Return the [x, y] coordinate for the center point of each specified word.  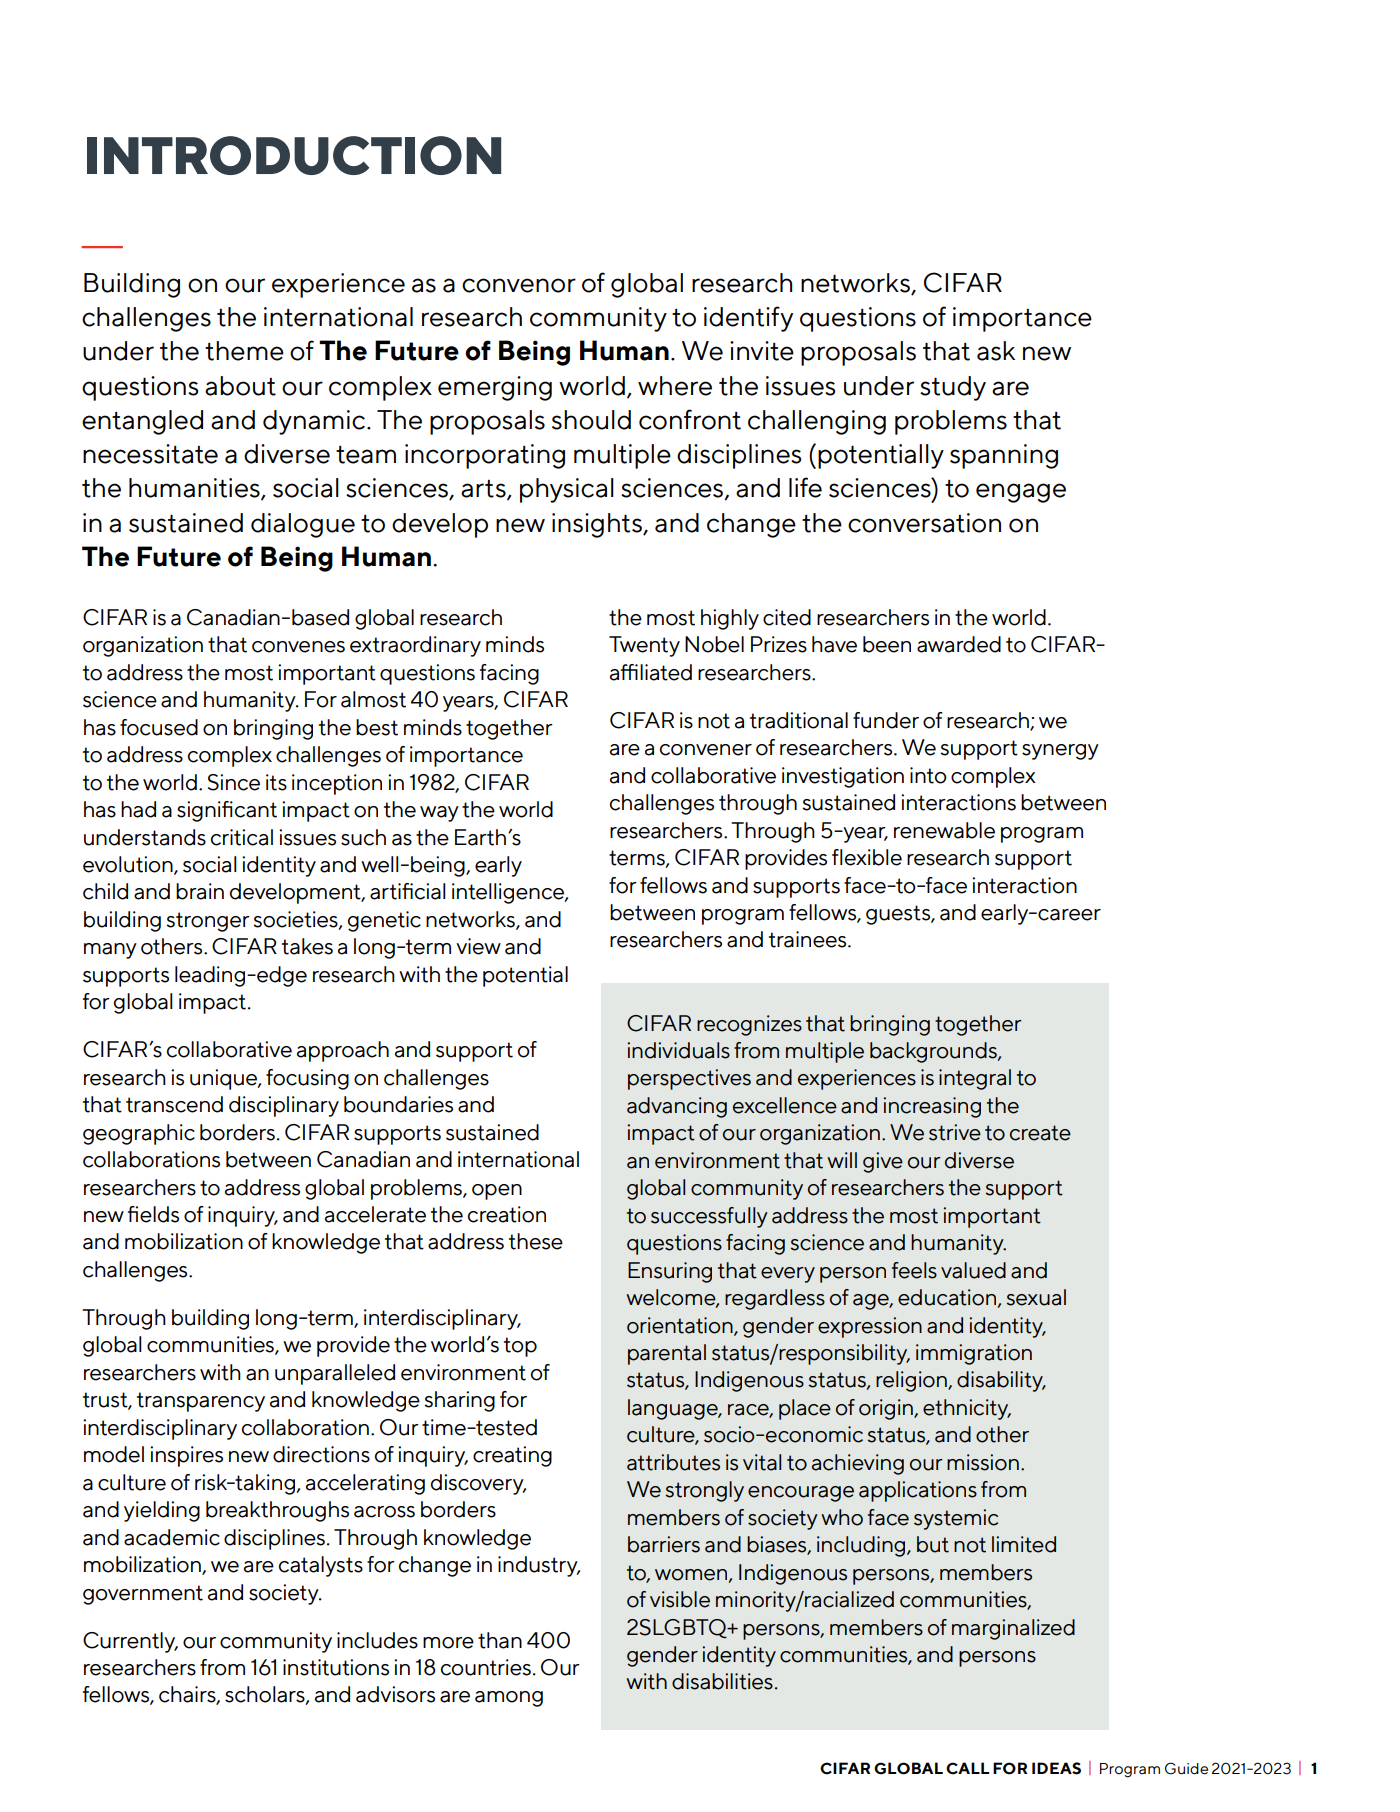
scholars [266, 1695]
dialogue [303, 525]
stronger [208, 922]
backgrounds [934, 1052]
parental [667, 1354]
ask [996, 351]
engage [1021, 493]
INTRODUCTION [294, 155]
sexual [1036, 1297]
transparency [201, 1402]
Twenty [644, 646]
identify [748, 319]
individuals [678, 1050]
